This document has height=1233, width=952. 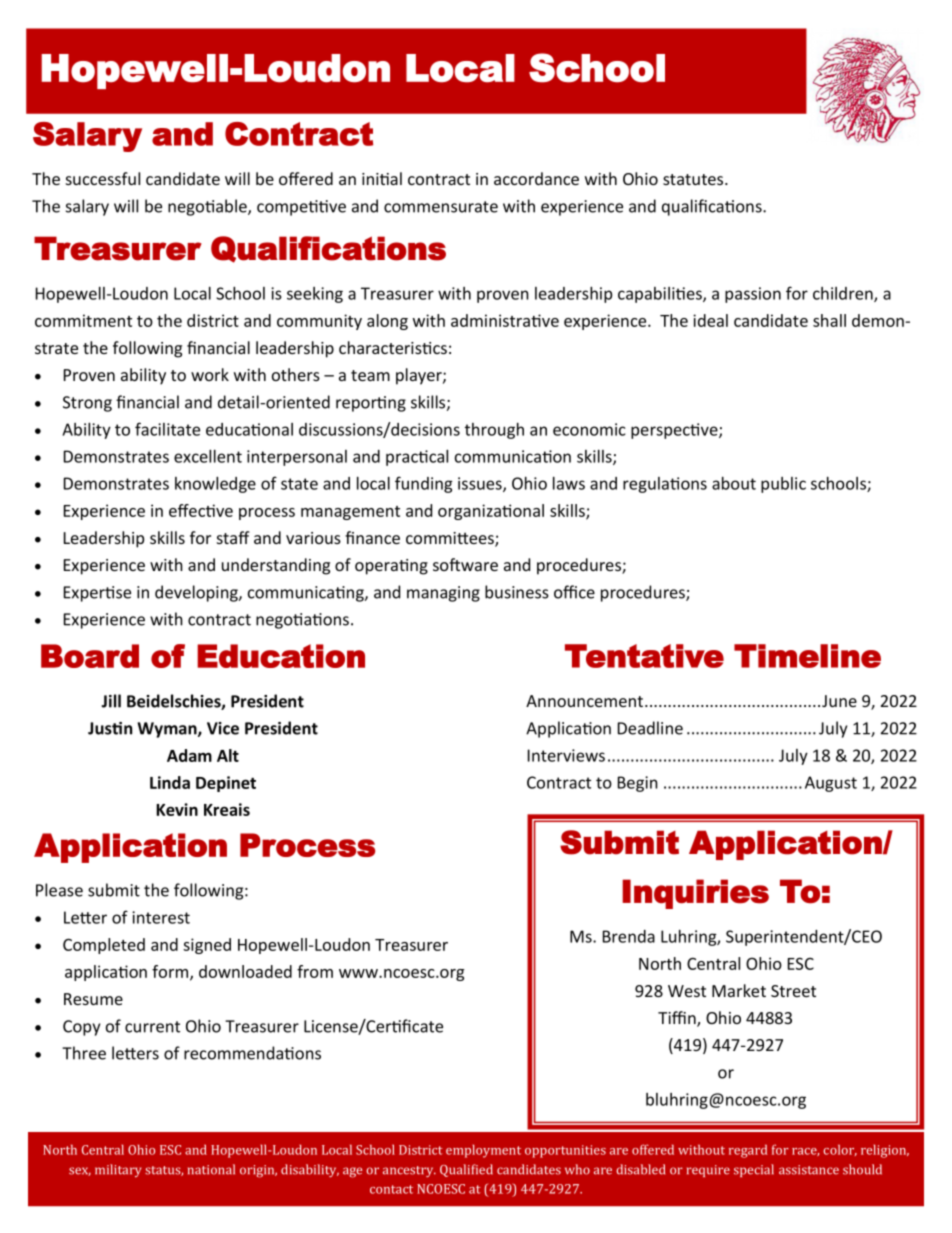 I want to click on employment, so click(x=483, y=1151).
